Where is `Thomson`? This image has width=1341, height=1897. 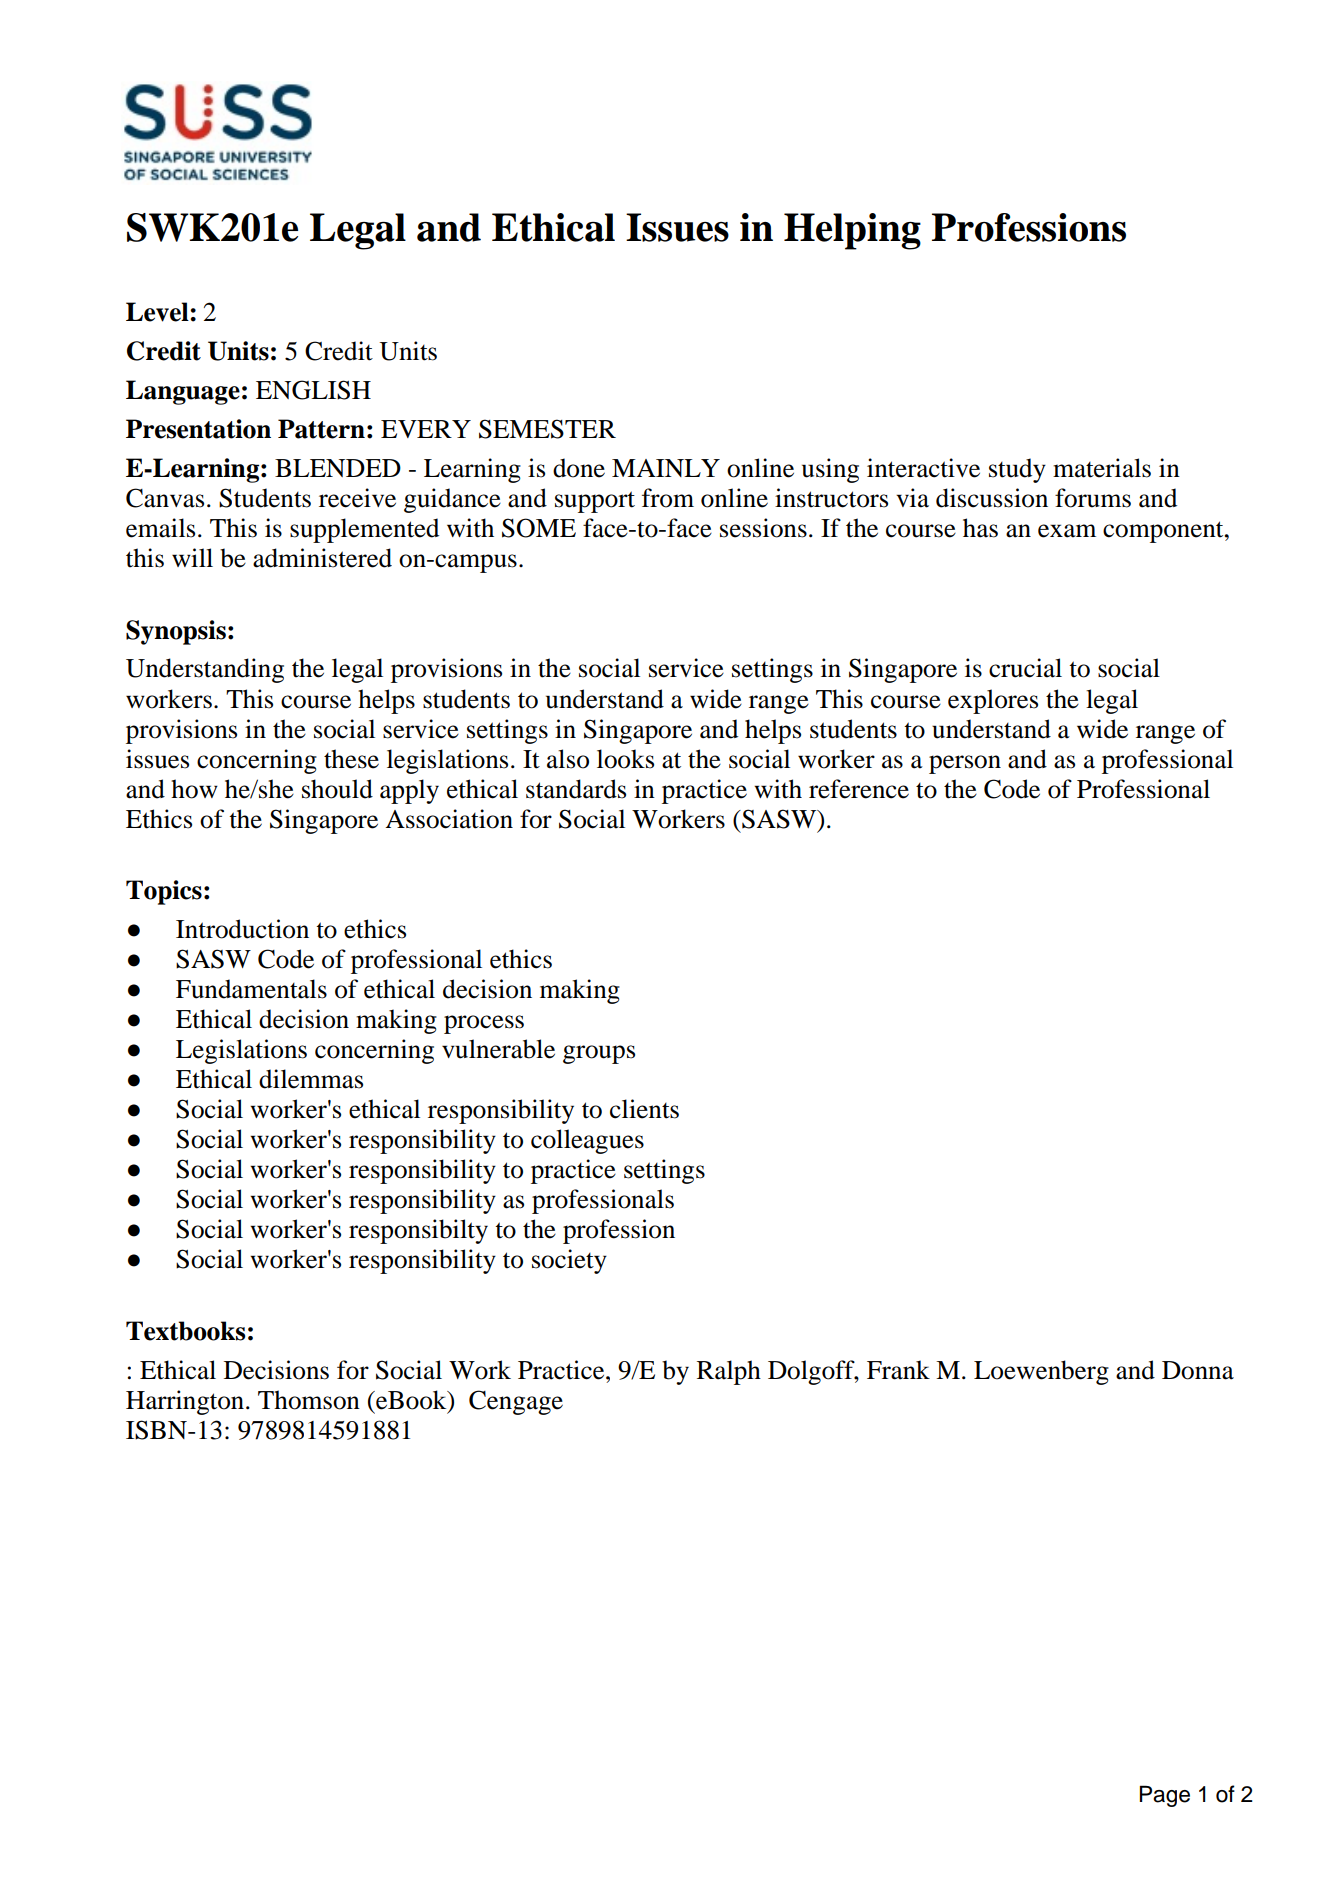
Thomson is located at coordinates (309, 1400).
